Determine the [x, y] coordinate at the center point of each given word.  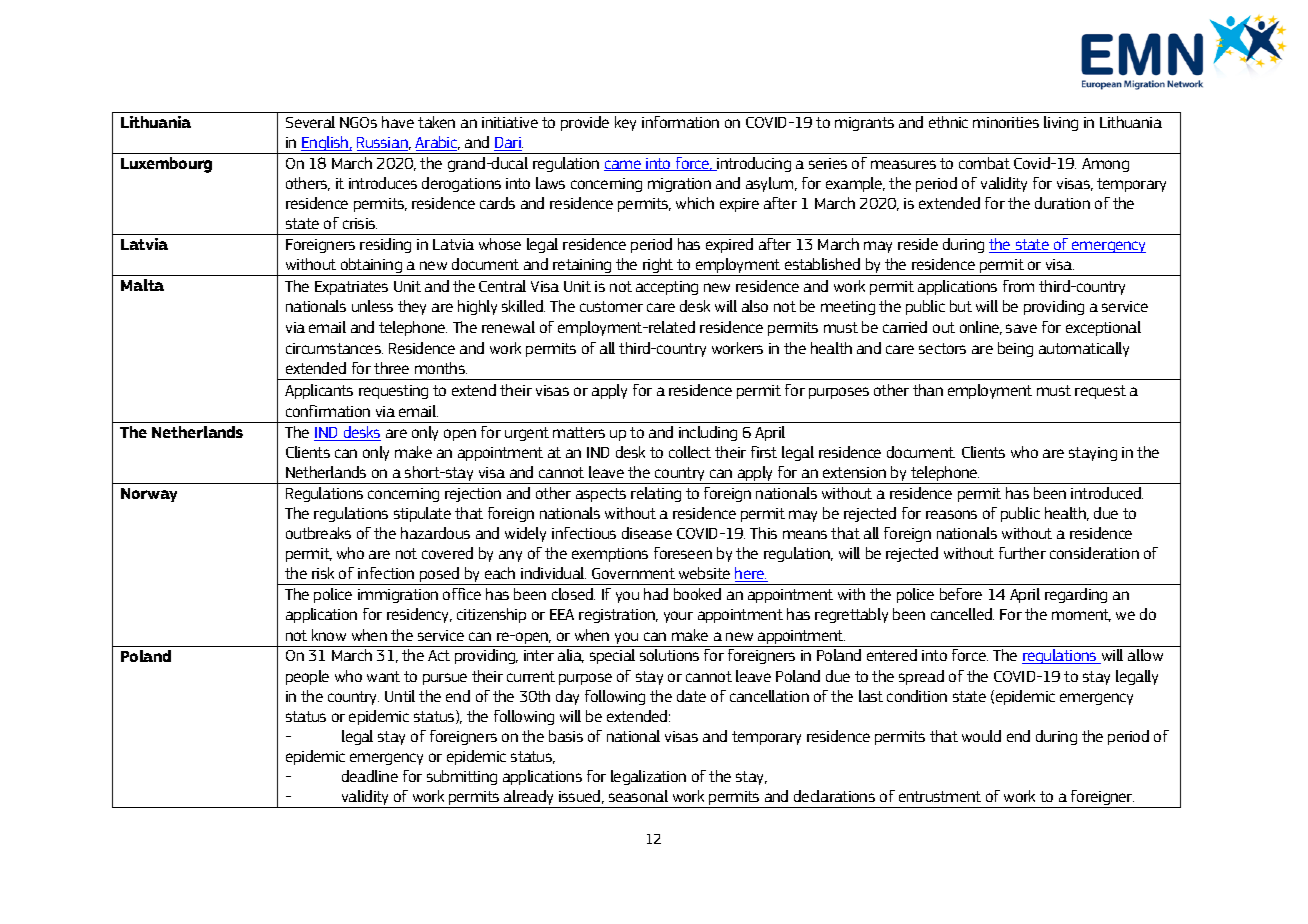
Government [633, 573]
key [625, 123]
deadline [370, 776]
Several [310, 122]
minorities [1006, 122]
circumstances [334, 348]
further [1022, 553]
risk [323, 573]
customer [611, 306]
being [1015, 349]
